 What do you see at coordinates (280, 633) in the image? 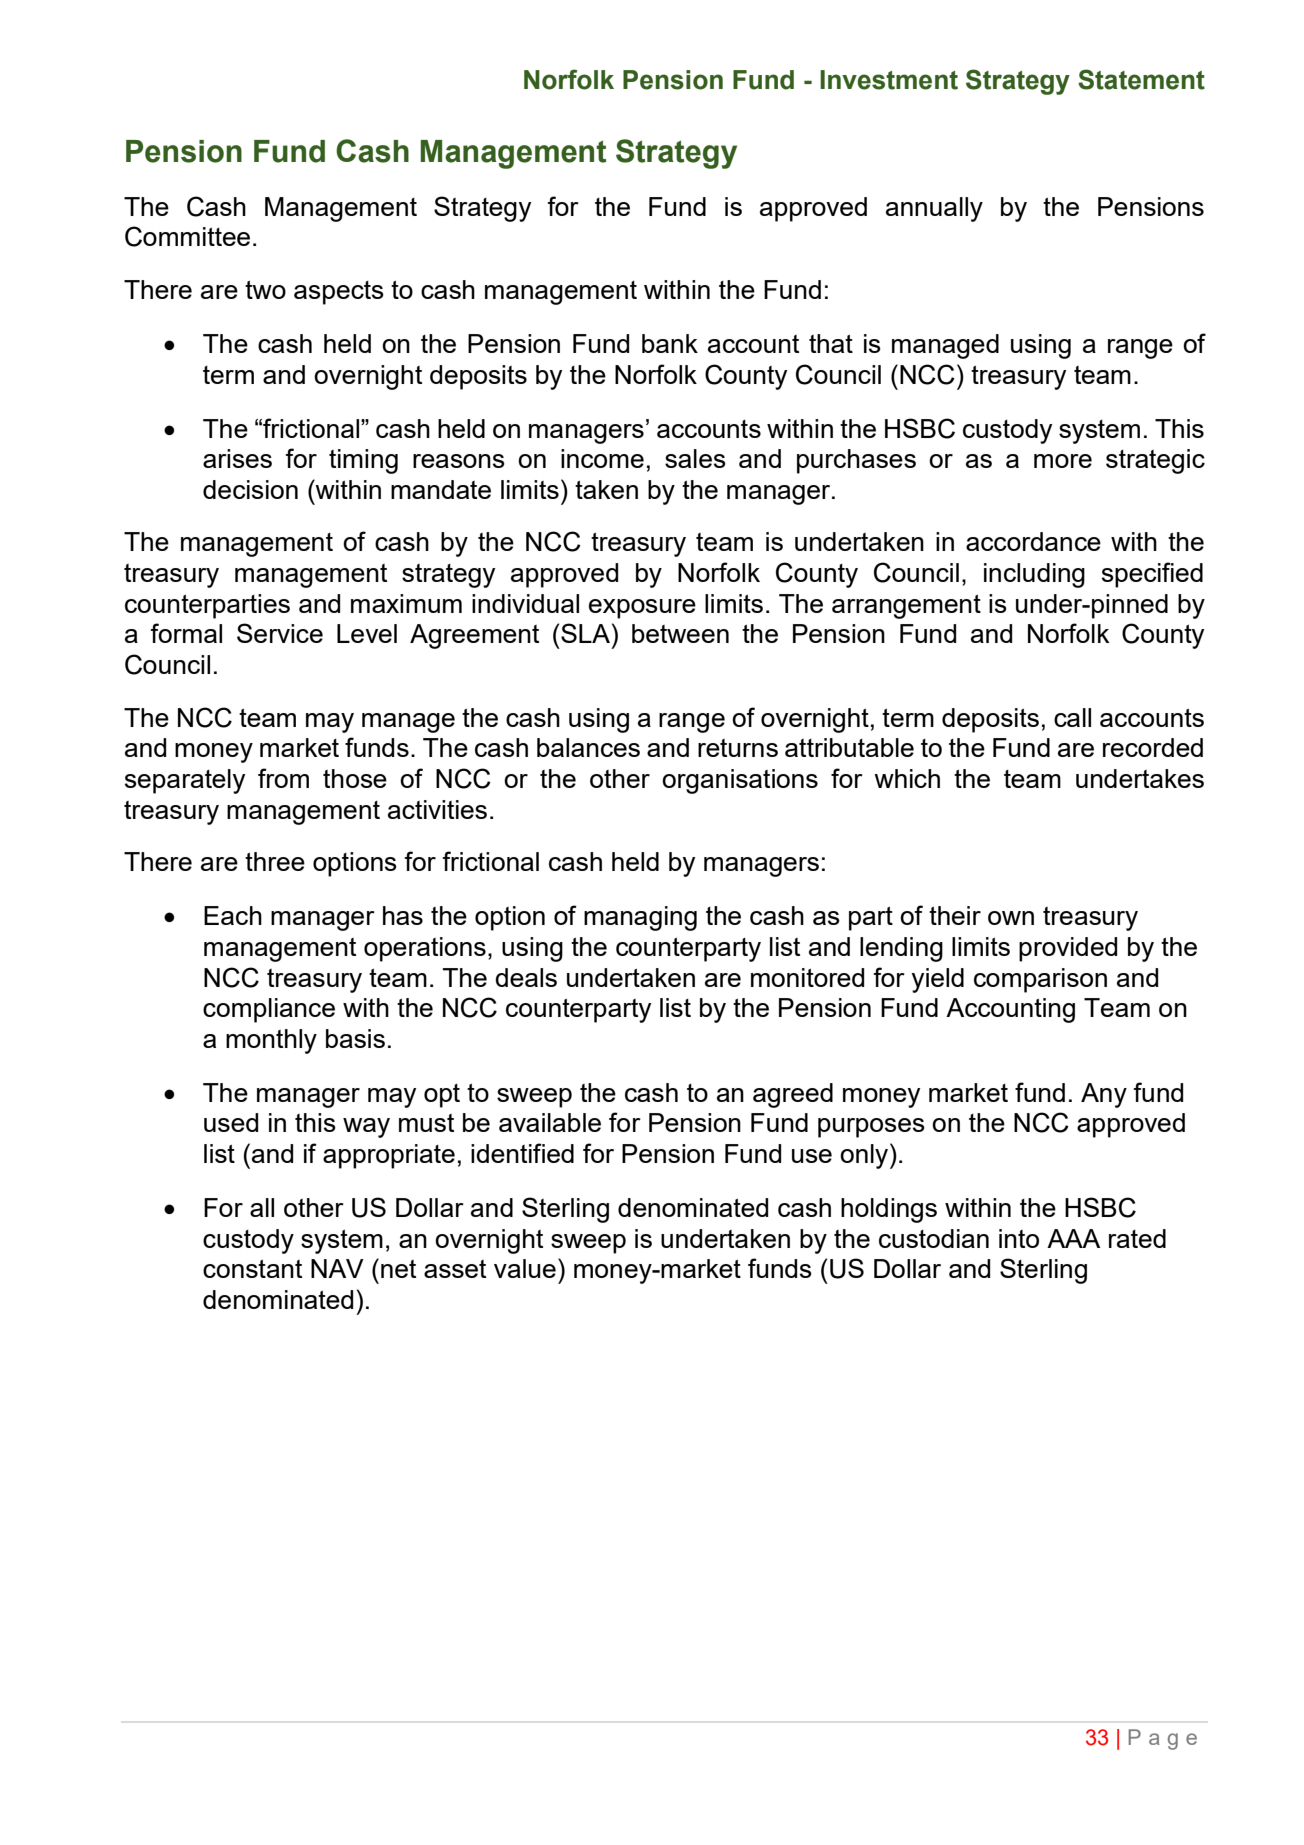
I see `Service` at bounding box center [280, 633].
